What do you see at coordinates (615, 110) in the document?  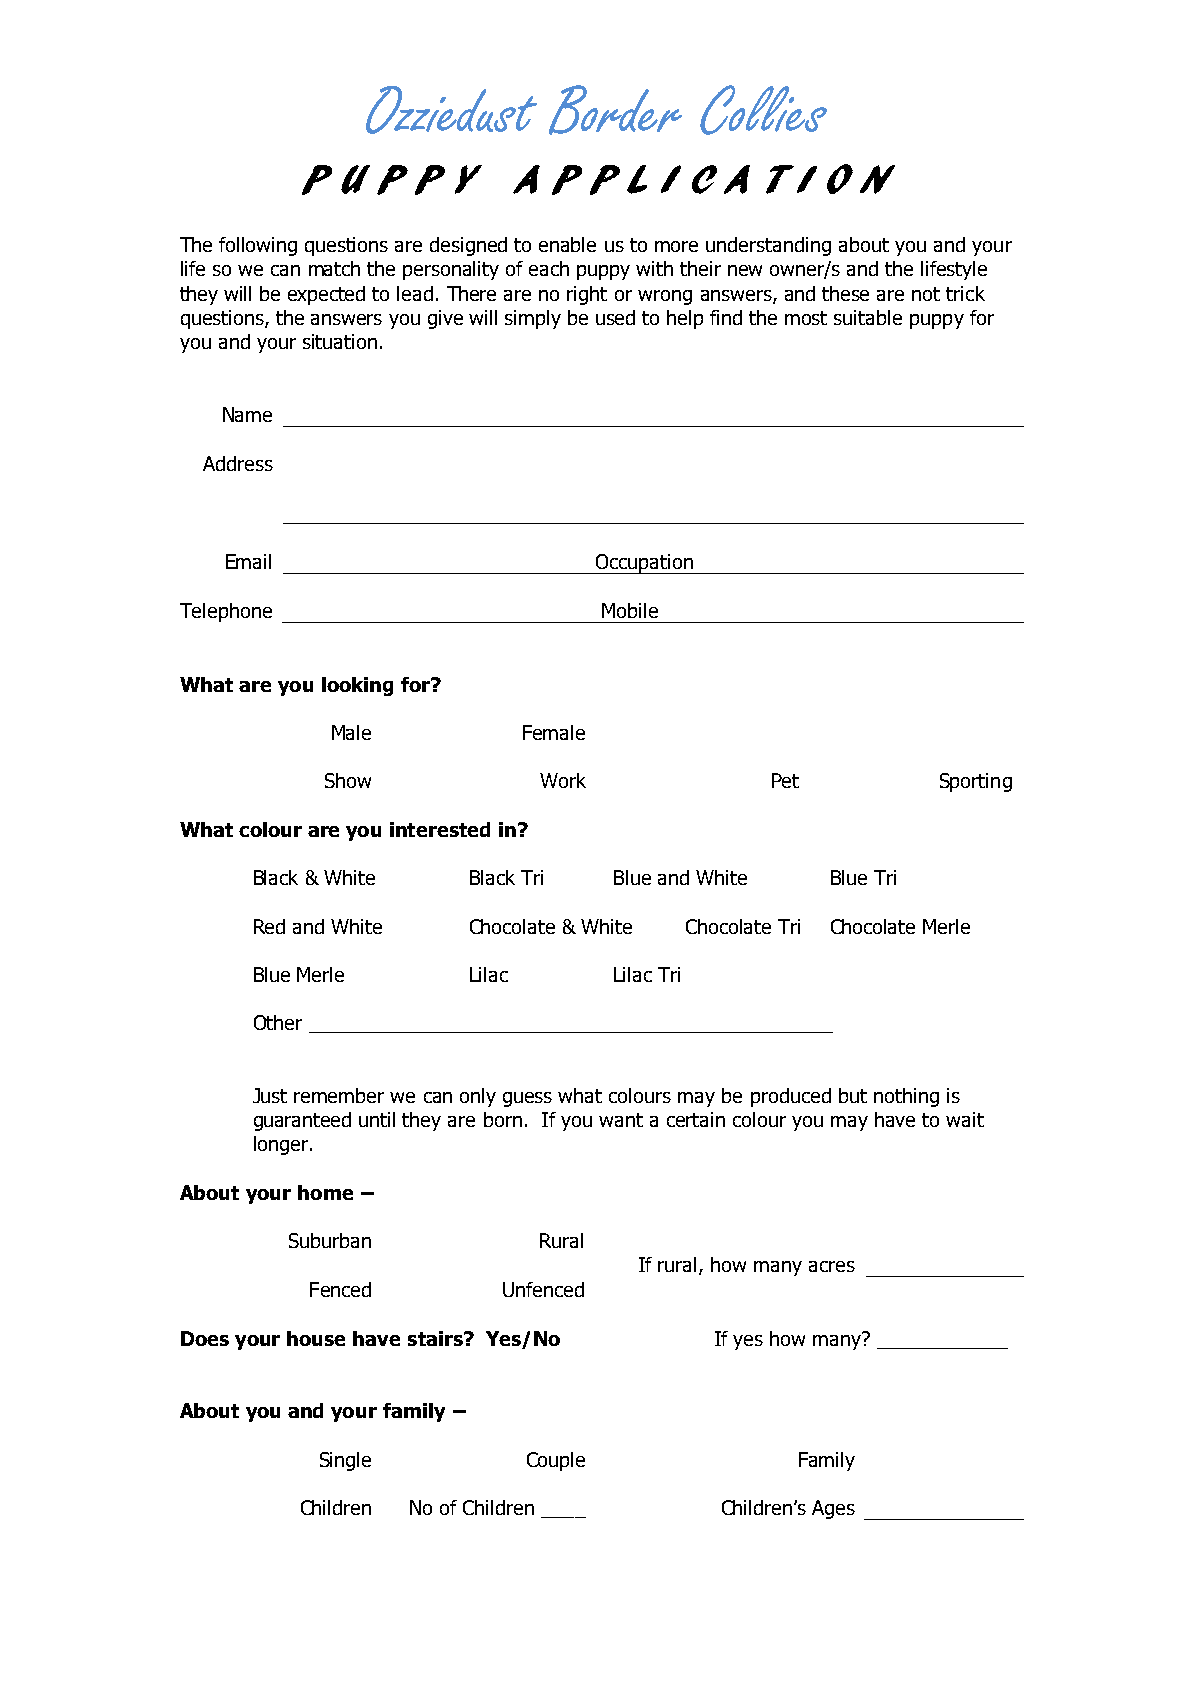 I see `Border` at bounding box center [615, 110].
